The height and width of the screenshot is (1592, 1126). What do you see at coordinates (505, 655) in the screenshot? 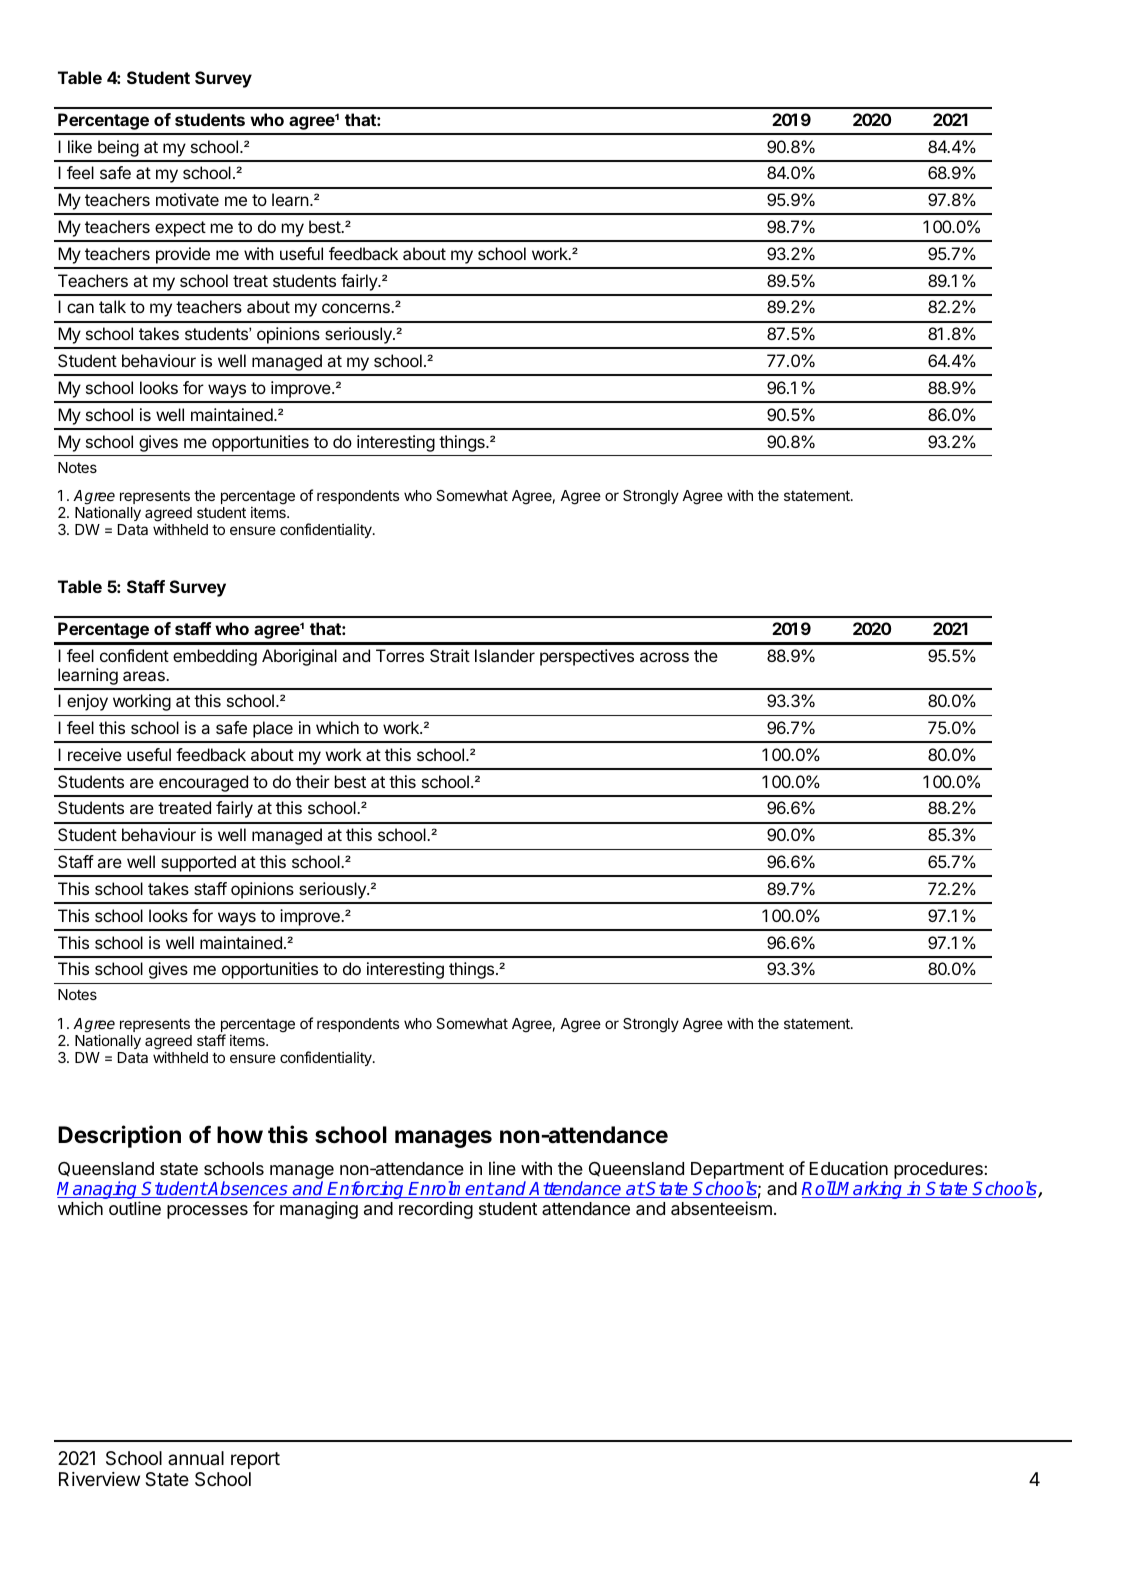
I see `Islander` at bounding box center [505, 655].
